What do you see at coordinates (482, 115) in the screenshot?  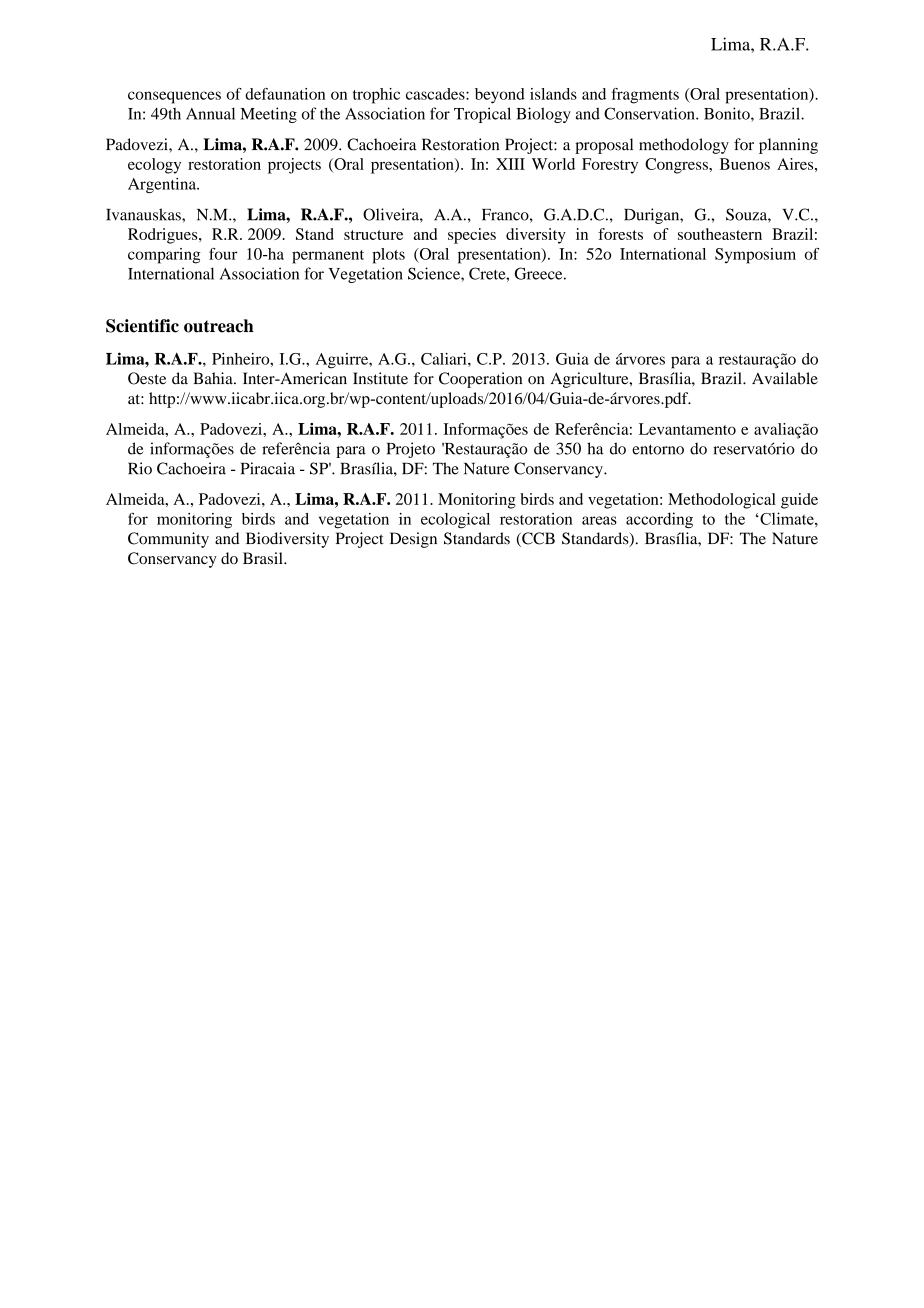 I see `Tropical` at bounding box center [482, 115].
